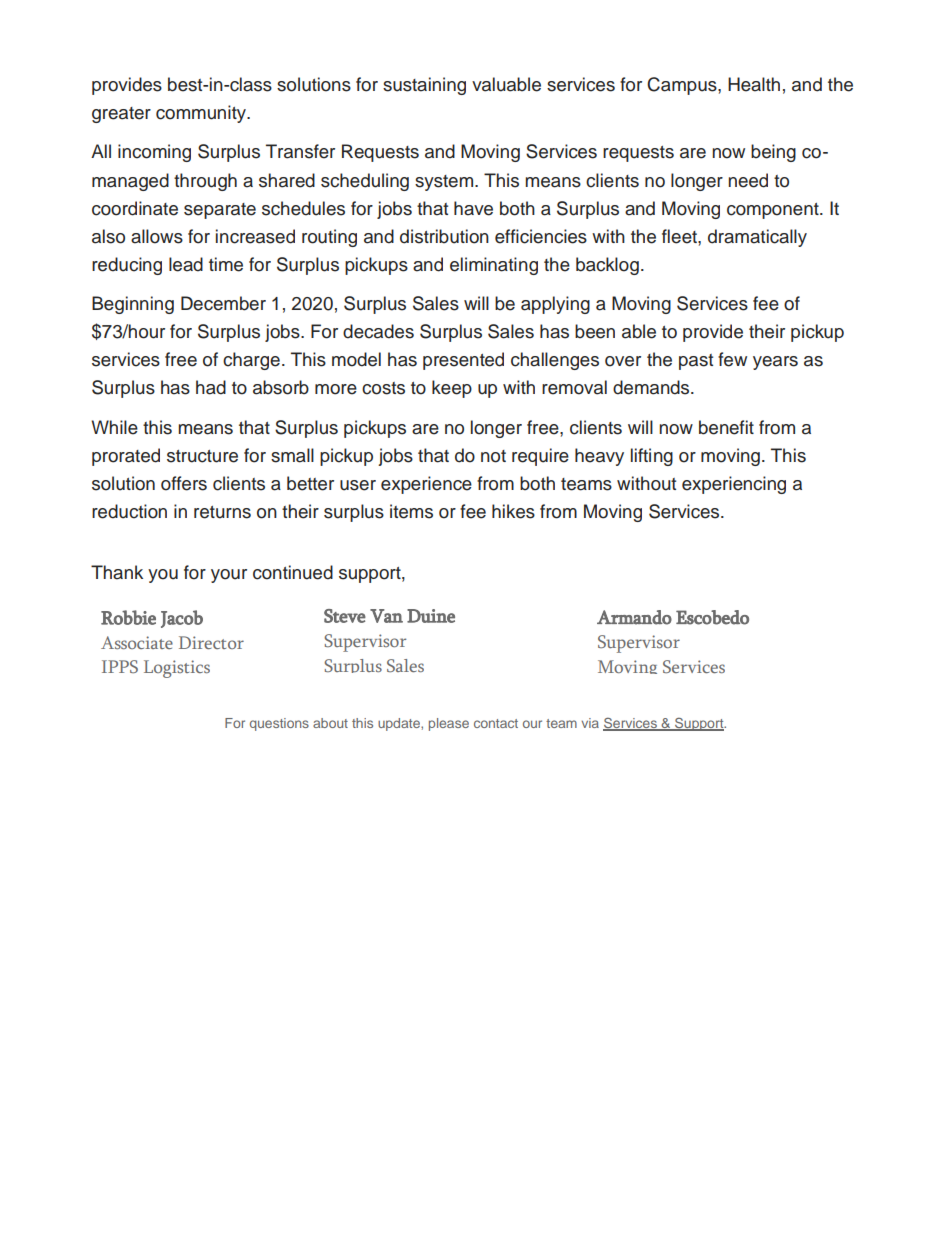 The image size is (952, 1233). Describe the element at coordinates (424, 86) in the image. I see `sustaining` at that location.
